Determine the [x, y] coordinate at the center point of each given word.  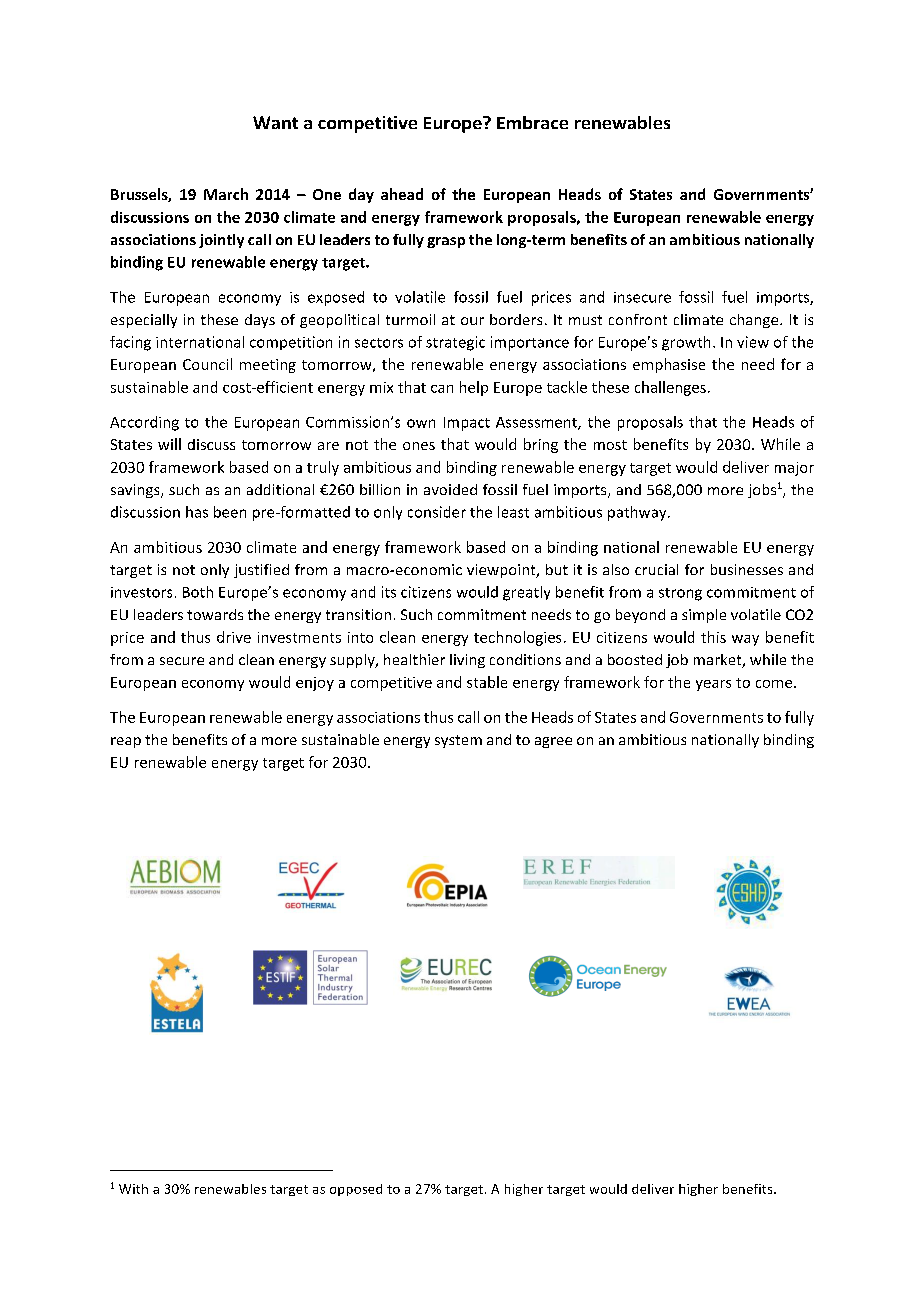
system [458, 741]
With [133, 1189]
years [713, 685]
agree [553, 742]
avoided [450, 489]
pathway [638, 513]
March [226, 194]
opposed [356, 1190]
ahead [402, 194]
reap [126, 742]
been [230, 512]
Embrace [532, 122]
